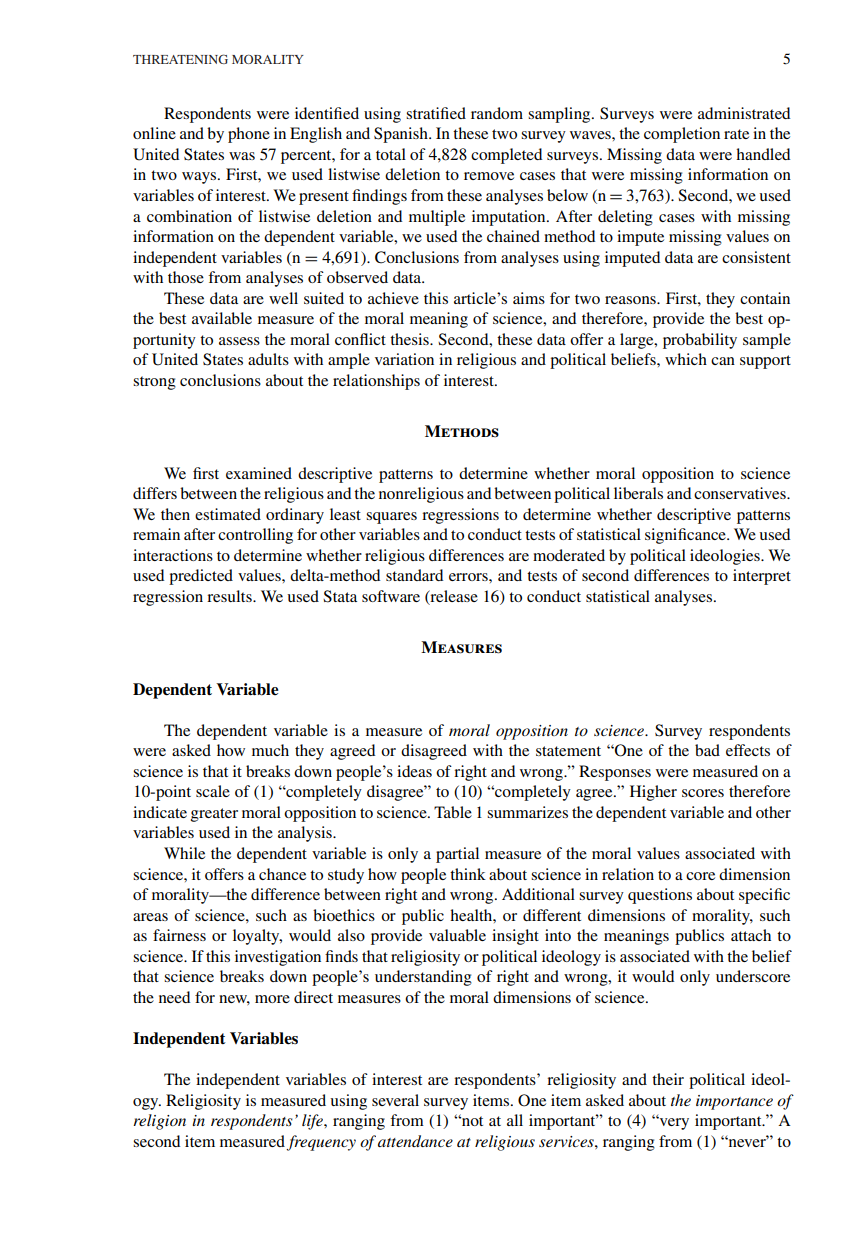 This document has width=851, height=1238. Describe the element at coordinates (159, 1122) in the document. I see `religion` at that location.
